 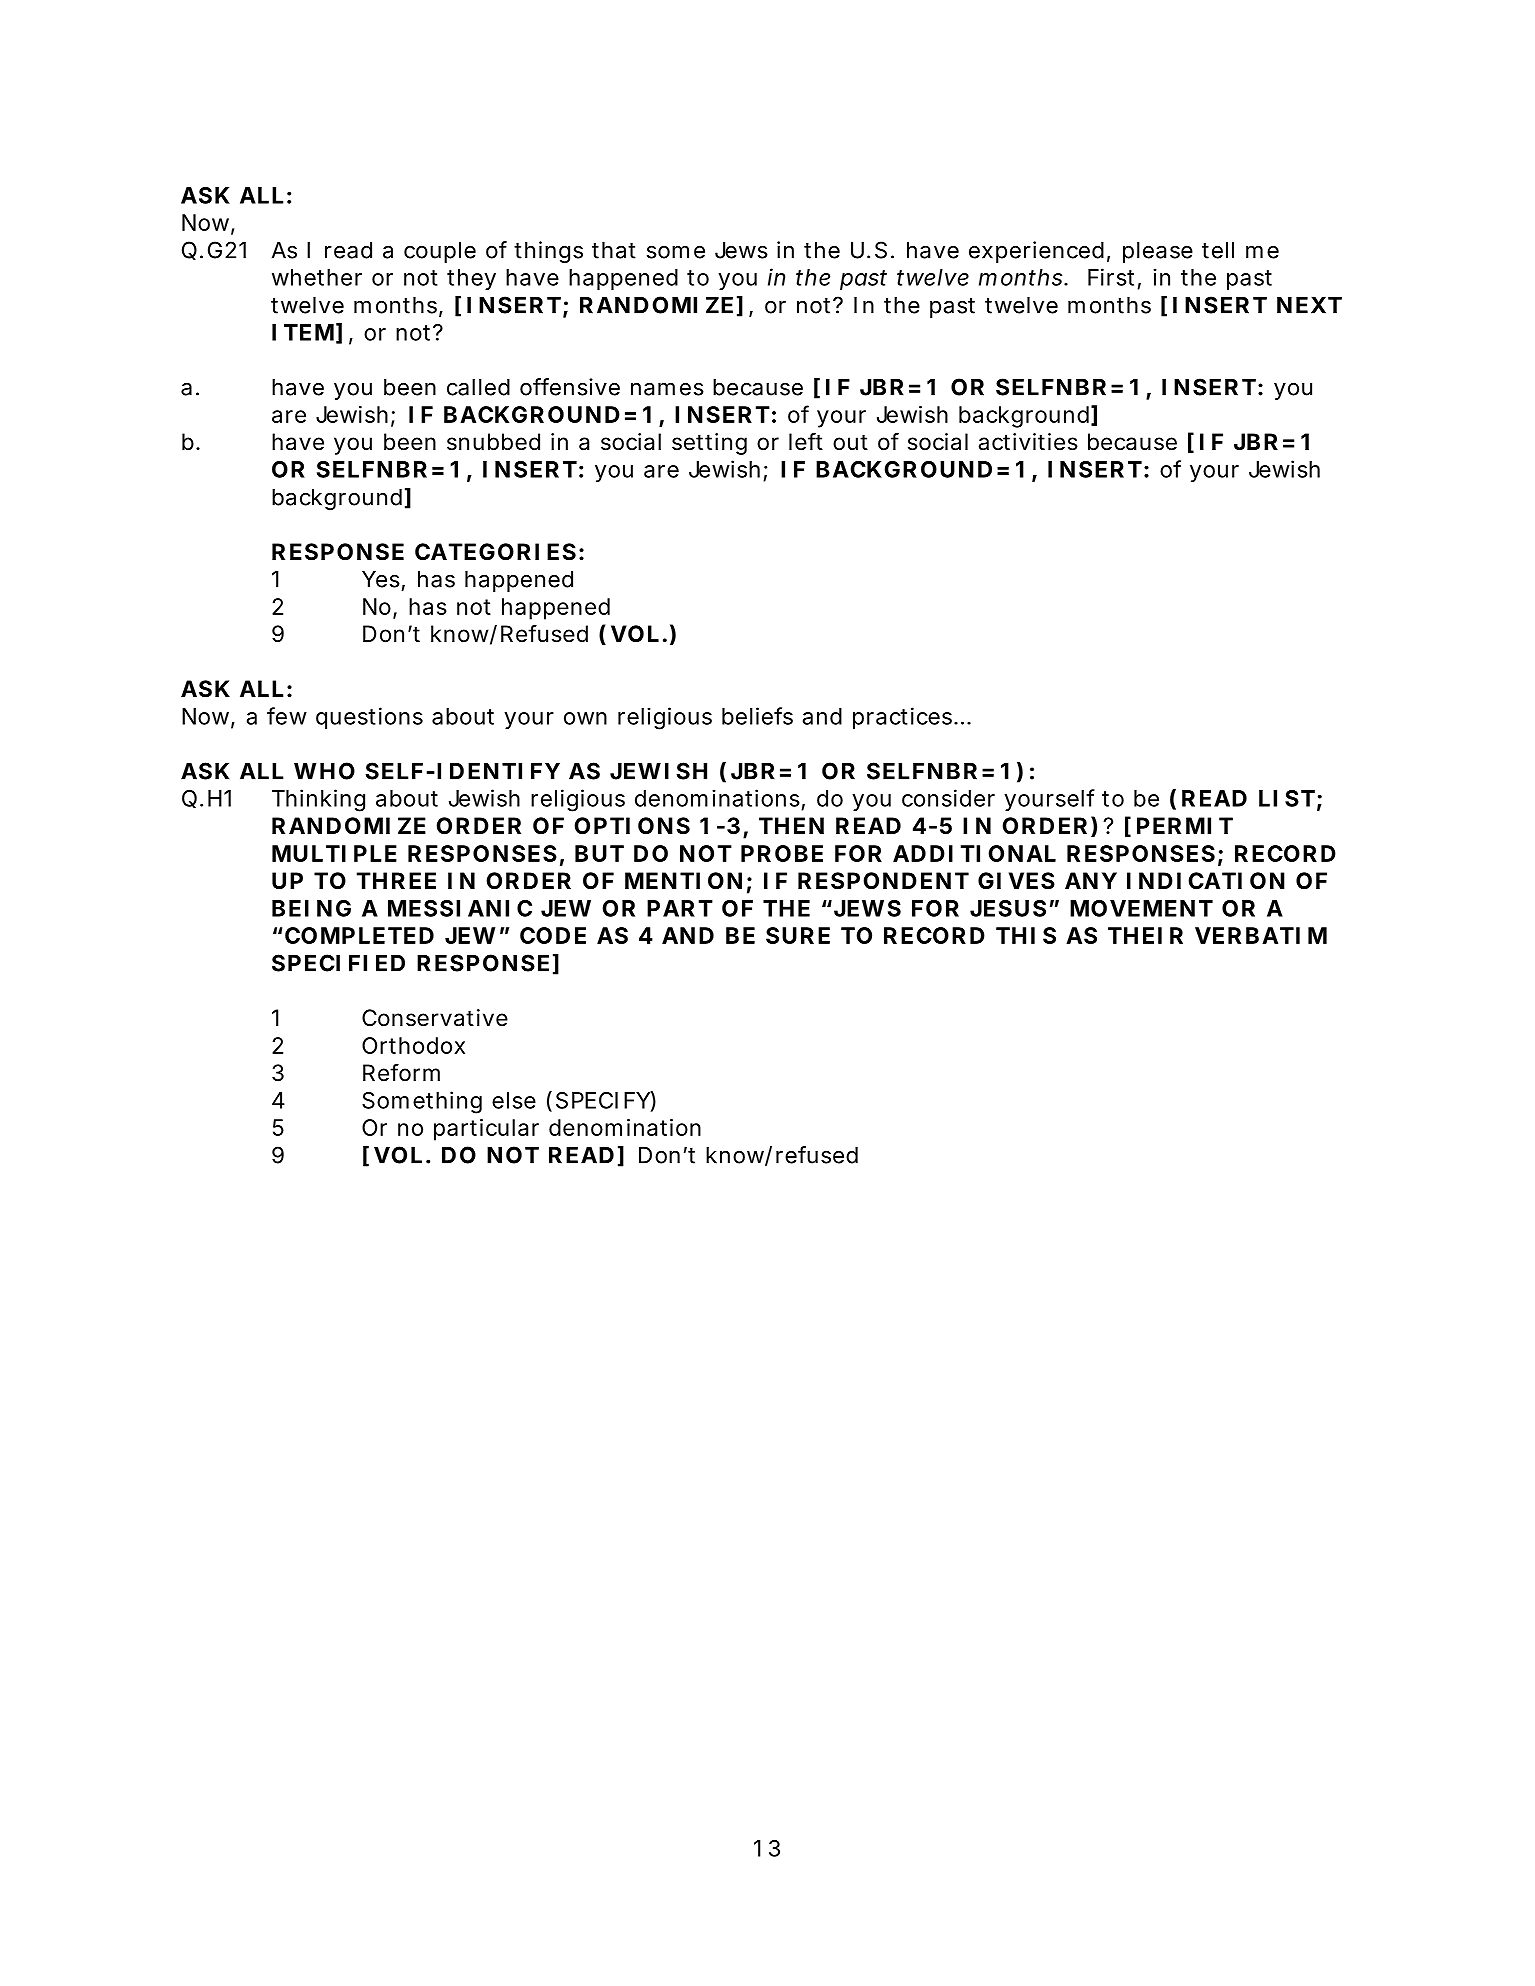 What do you see at coordinates (782, 853) in the screenshot?
I see `PROBE` at bounding box center [782, 853].
